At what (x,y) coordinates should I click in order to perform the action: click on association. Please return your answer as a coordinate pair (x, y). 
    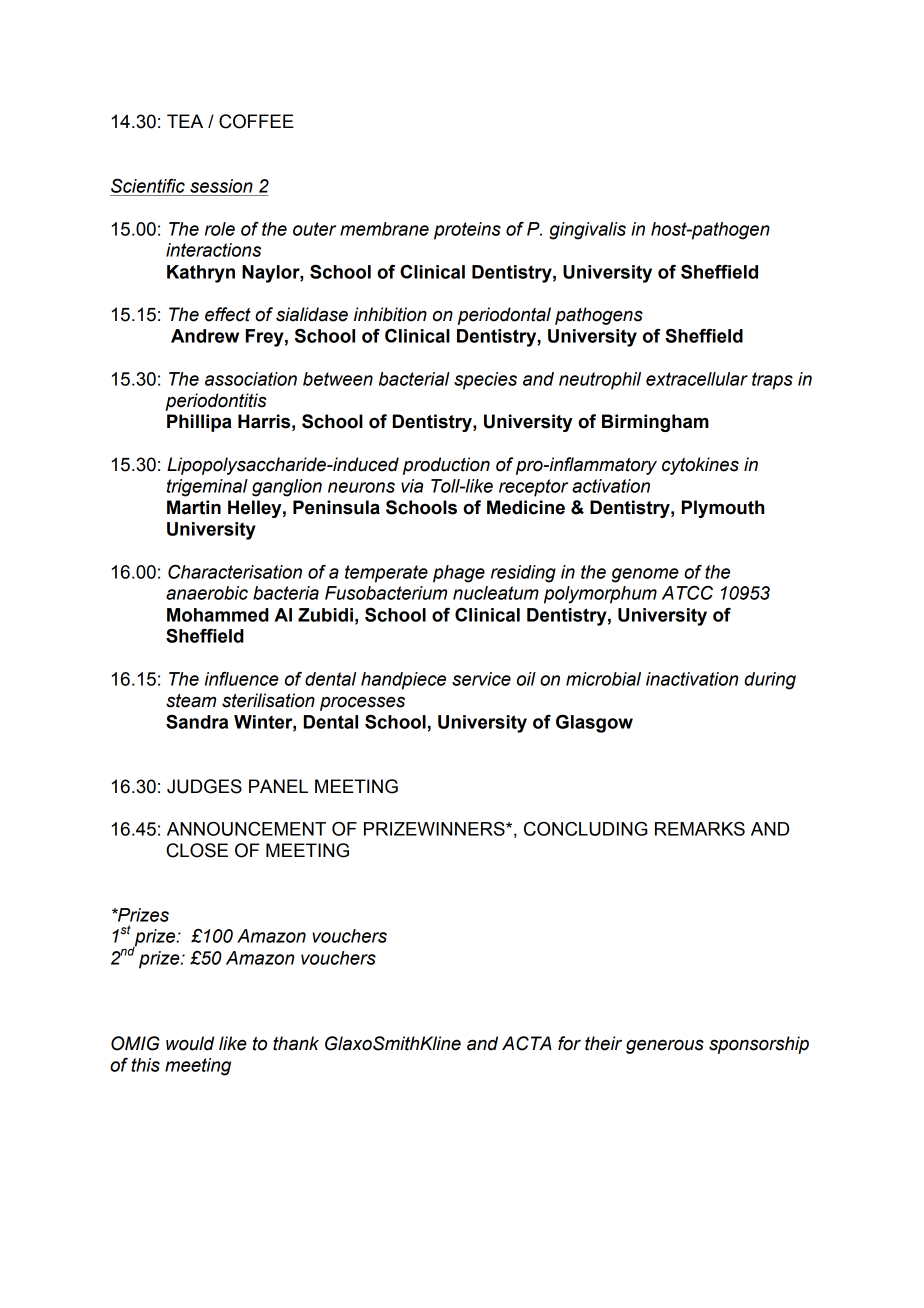
    Looking at the image, I should click on (251, 379).
